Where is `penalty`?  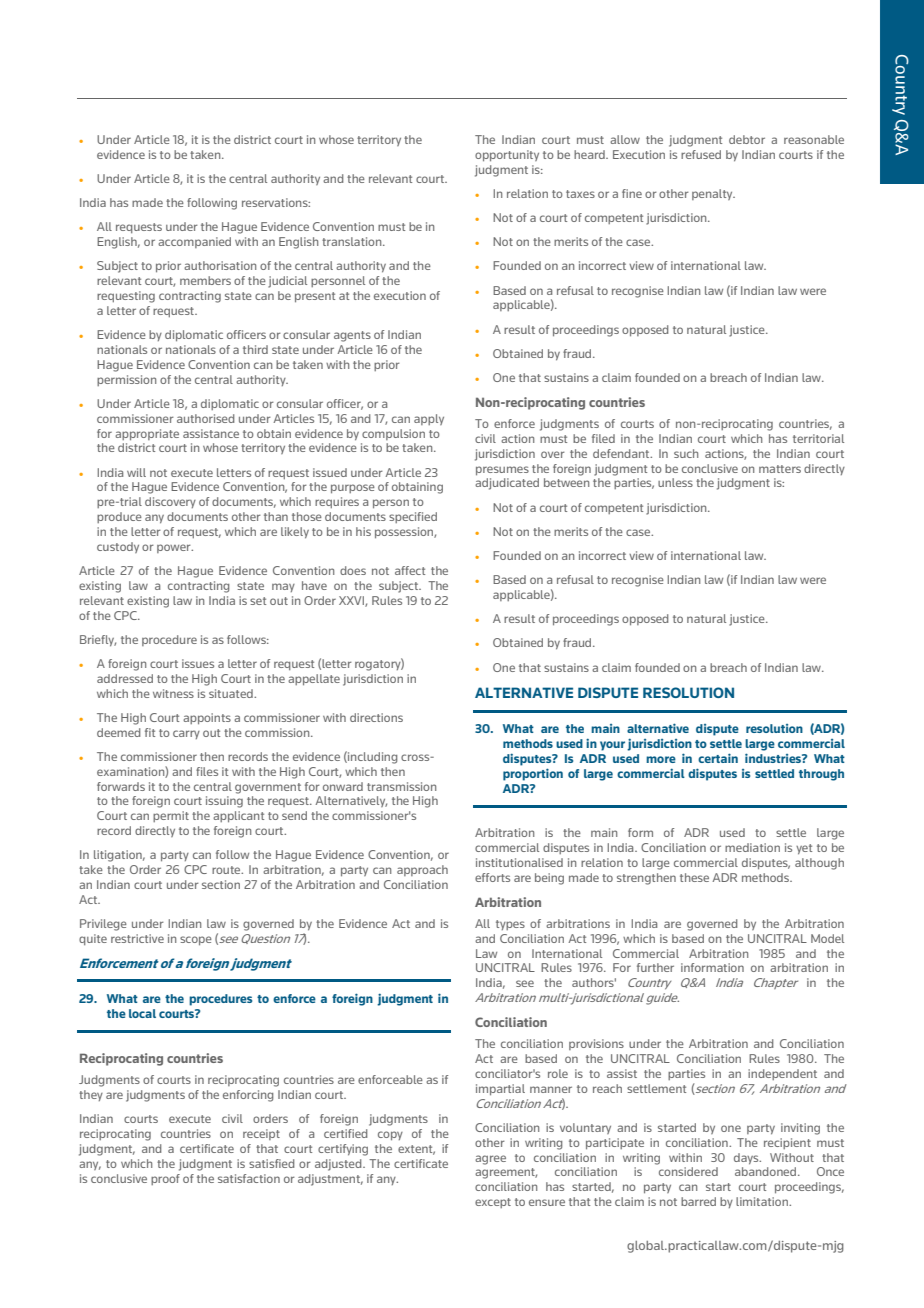
penalty is located at coordinates (713, 194).
